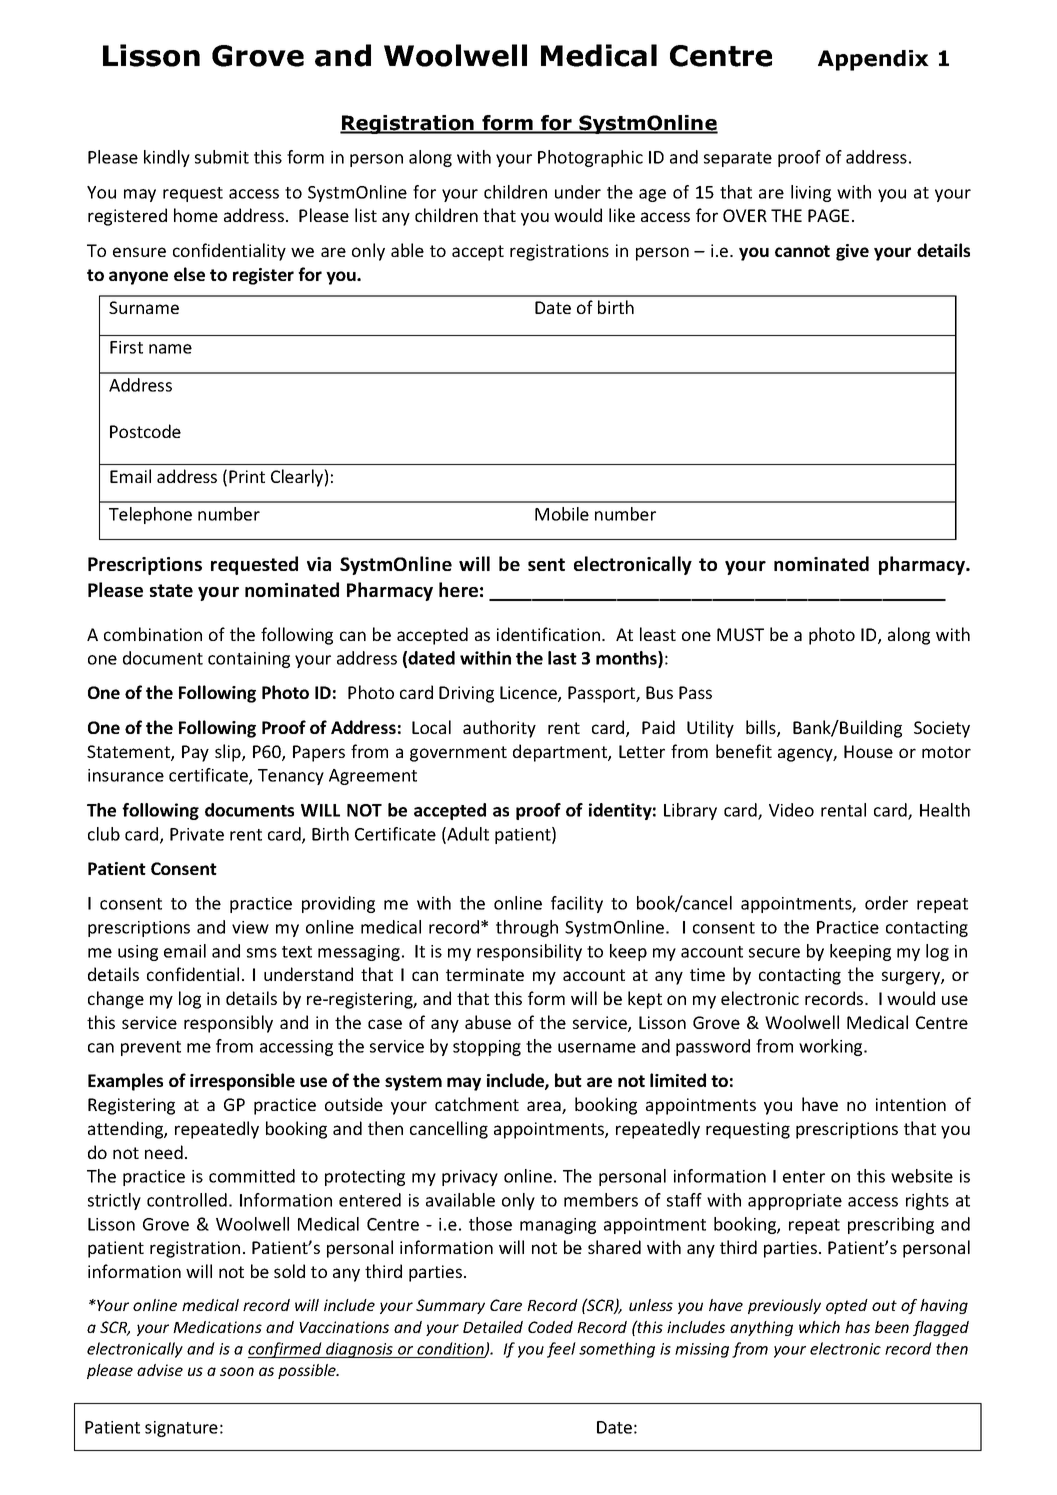 This screenshot has width=1057, height=1495. I want to click on intention, so click(911, 1104).
